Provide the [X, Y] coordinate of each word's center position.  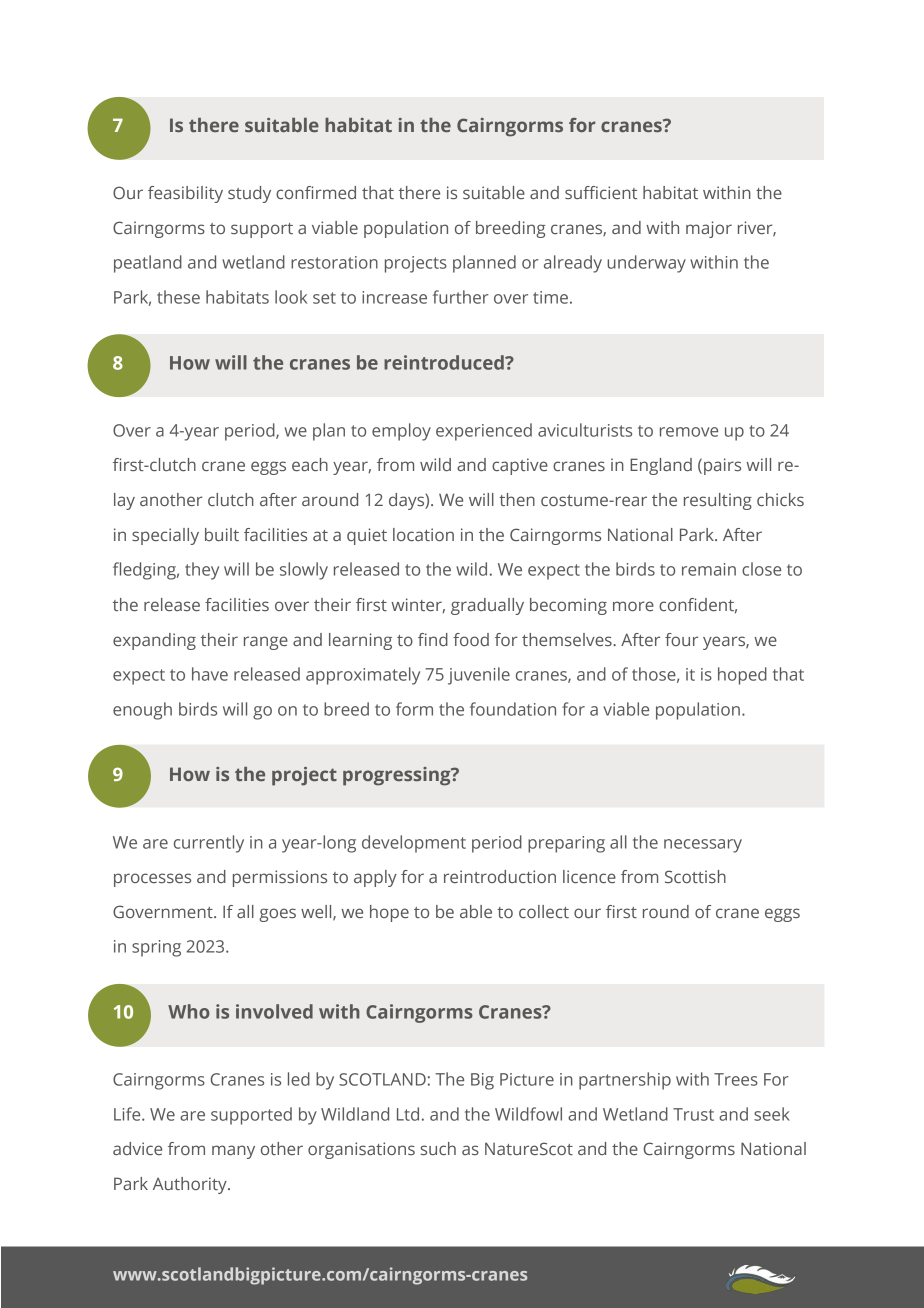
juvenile [479, 676]
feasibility [185, 194]
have [210, 674]
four [681, 639]
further [461, 297]
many [233, 1152]
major [709, 229]
